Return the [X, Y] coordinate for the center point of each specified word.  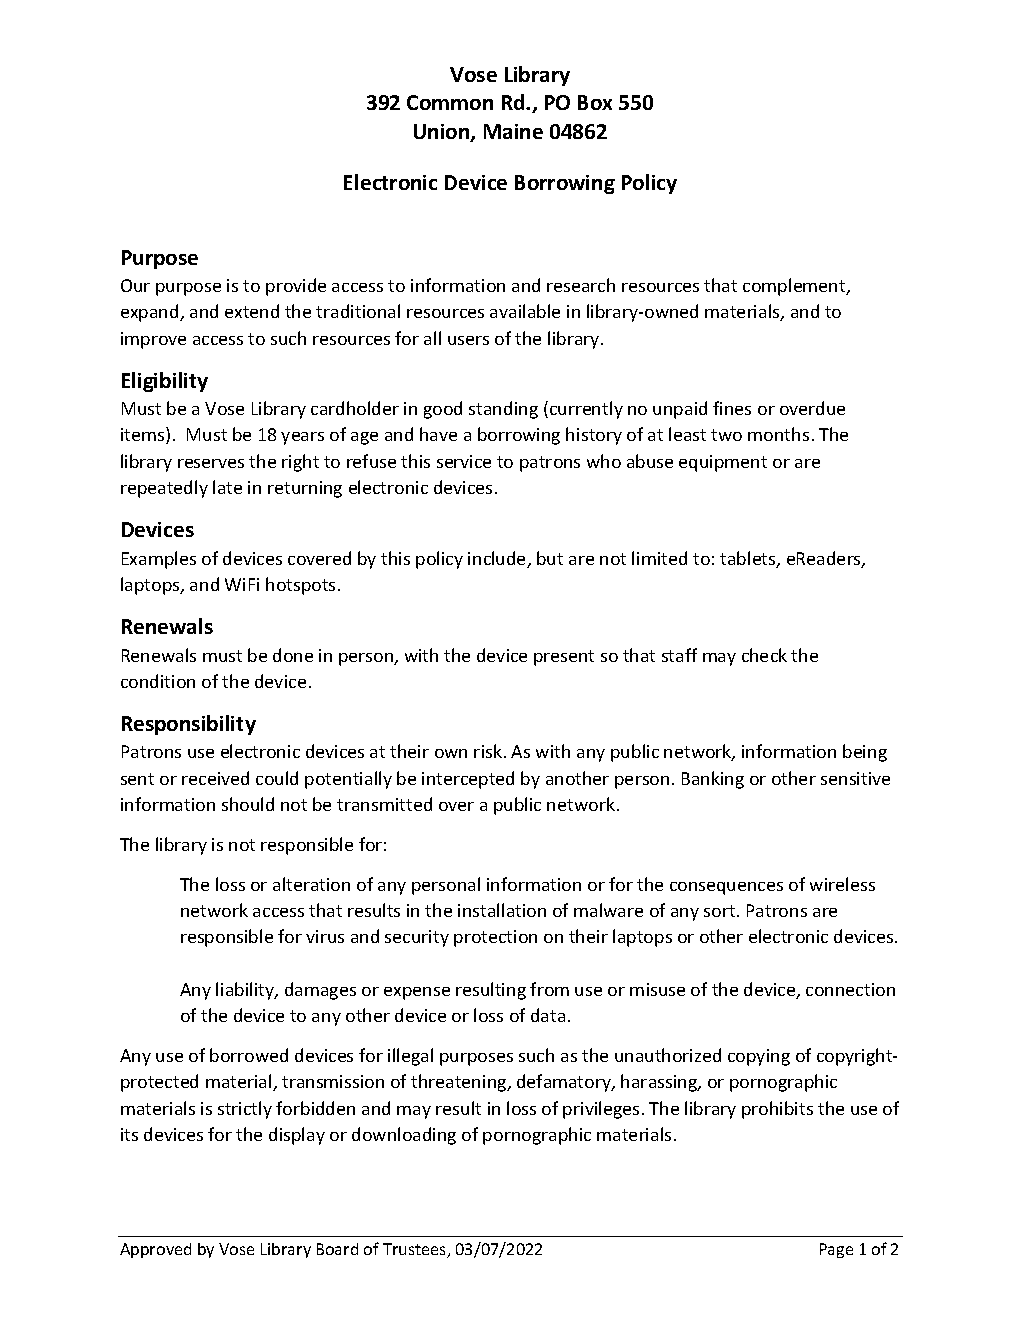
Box [595, 102]
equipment [723, 463]
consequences [726, 888]
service [464, 461]
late [227, 487]
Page [836, 1250]
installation [502, 910]
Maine [513, 131]
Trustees [416, 1250]
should [248, 804]
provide [296, 287]
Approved [155, 1250]
